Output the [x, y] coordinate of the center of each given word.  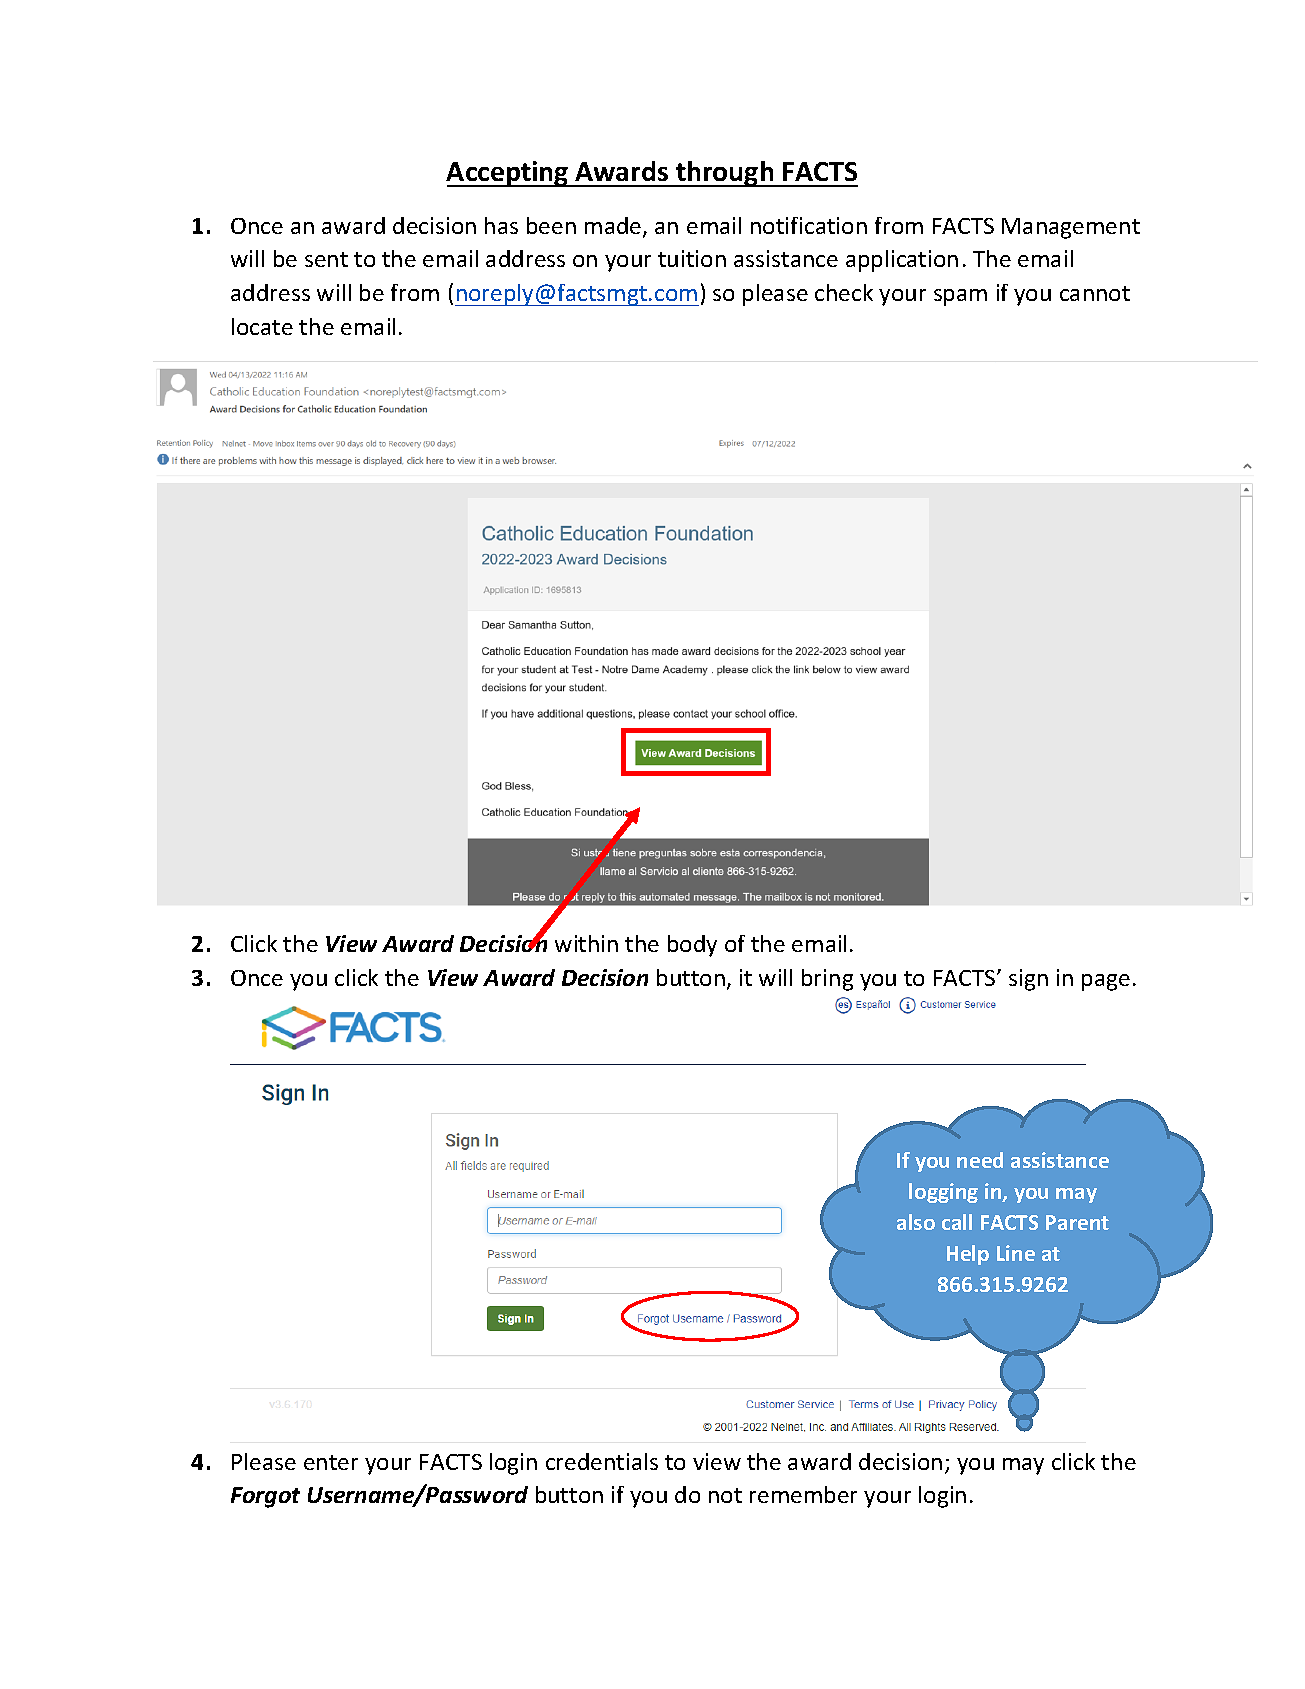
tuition [692, 258]
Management [1071, 228]
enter [331, 1462]
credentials [602, 1461]
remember [803, 1494]
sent [326, 259]
